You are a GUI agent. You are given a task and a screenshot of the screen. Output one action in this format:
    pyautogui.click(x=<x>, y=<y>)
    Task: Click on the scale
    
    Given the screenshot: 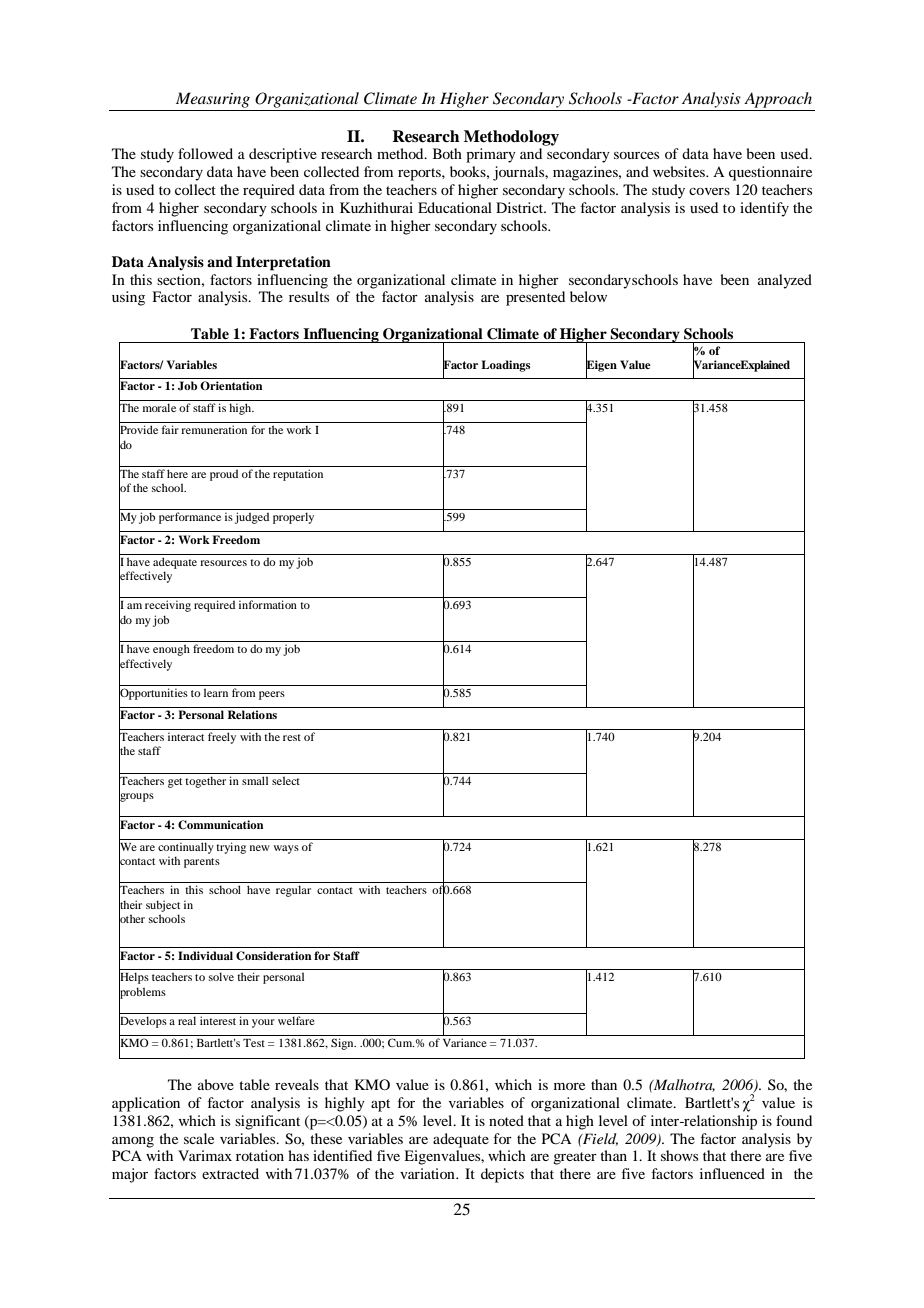 What is the action you would take?
    pyautogui.click(x=199, y=1138)
